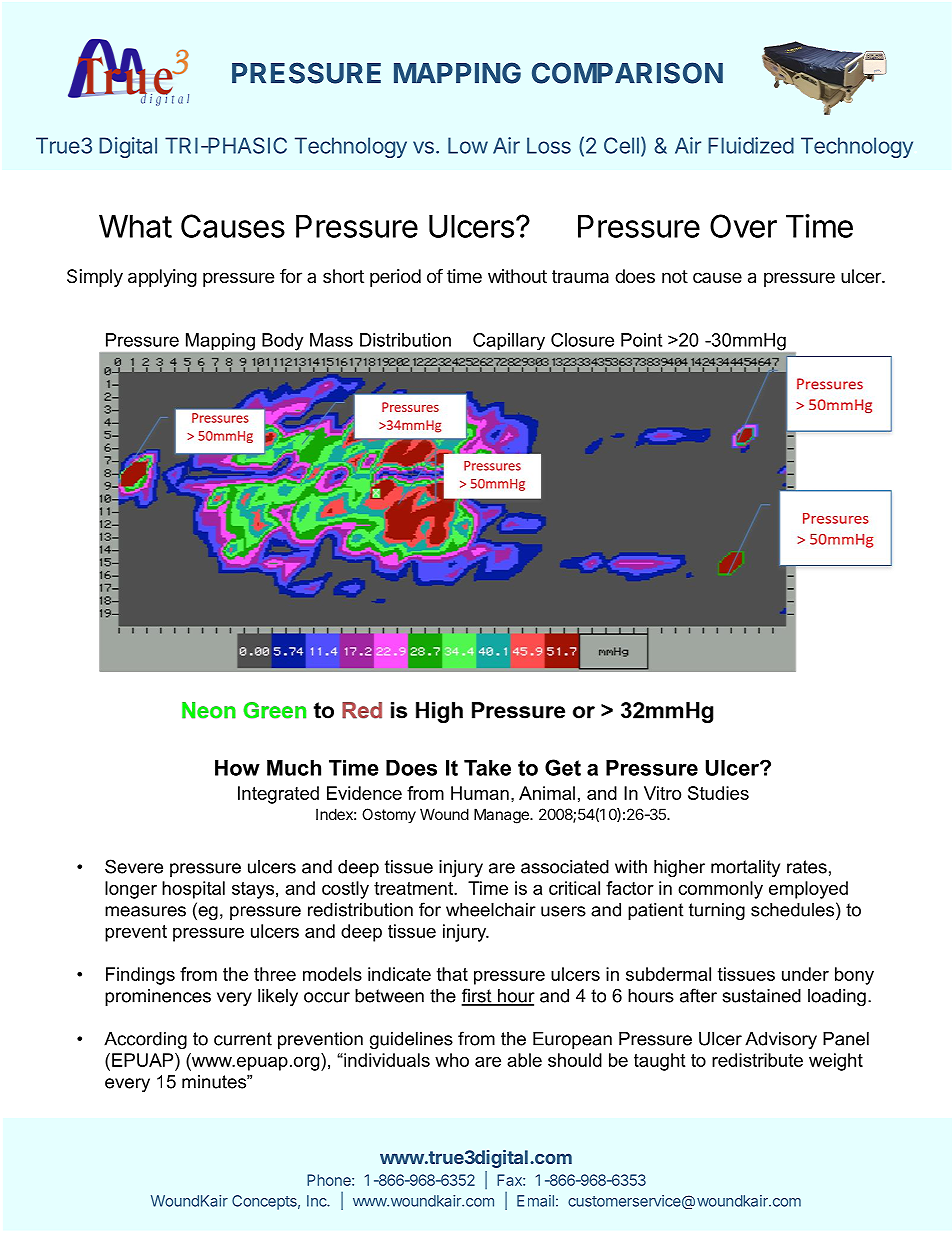  Describe the element at coordinates (751, 145) in the screenshot. I see `Fluidized` at that location.
